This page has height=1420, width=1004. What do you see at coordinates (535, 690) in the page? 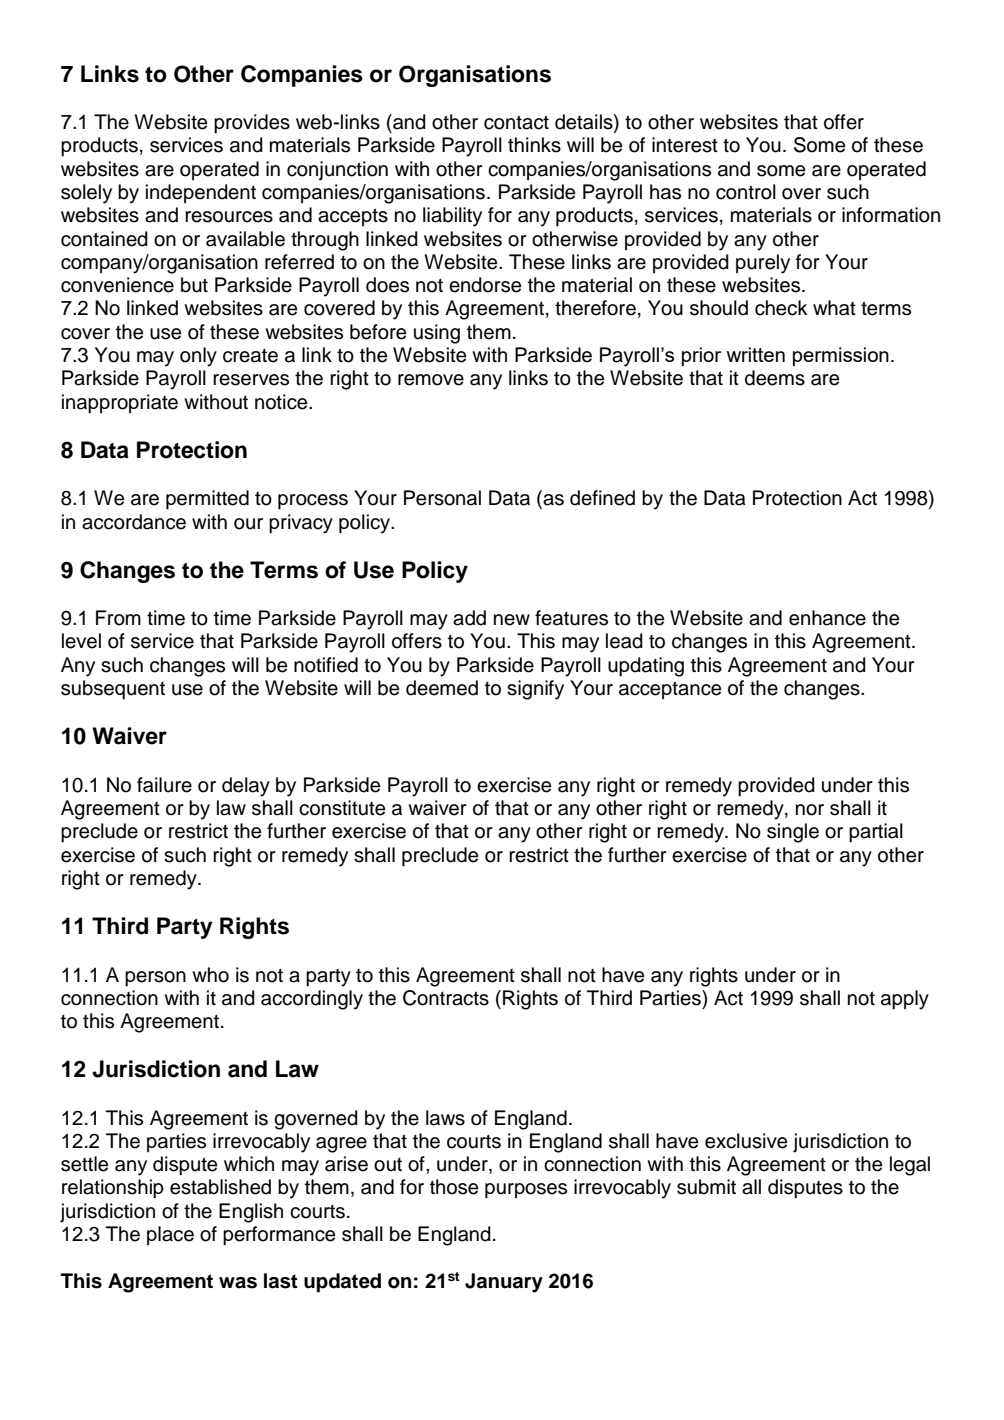
I see `signify` at bounding box center [535, 690].
